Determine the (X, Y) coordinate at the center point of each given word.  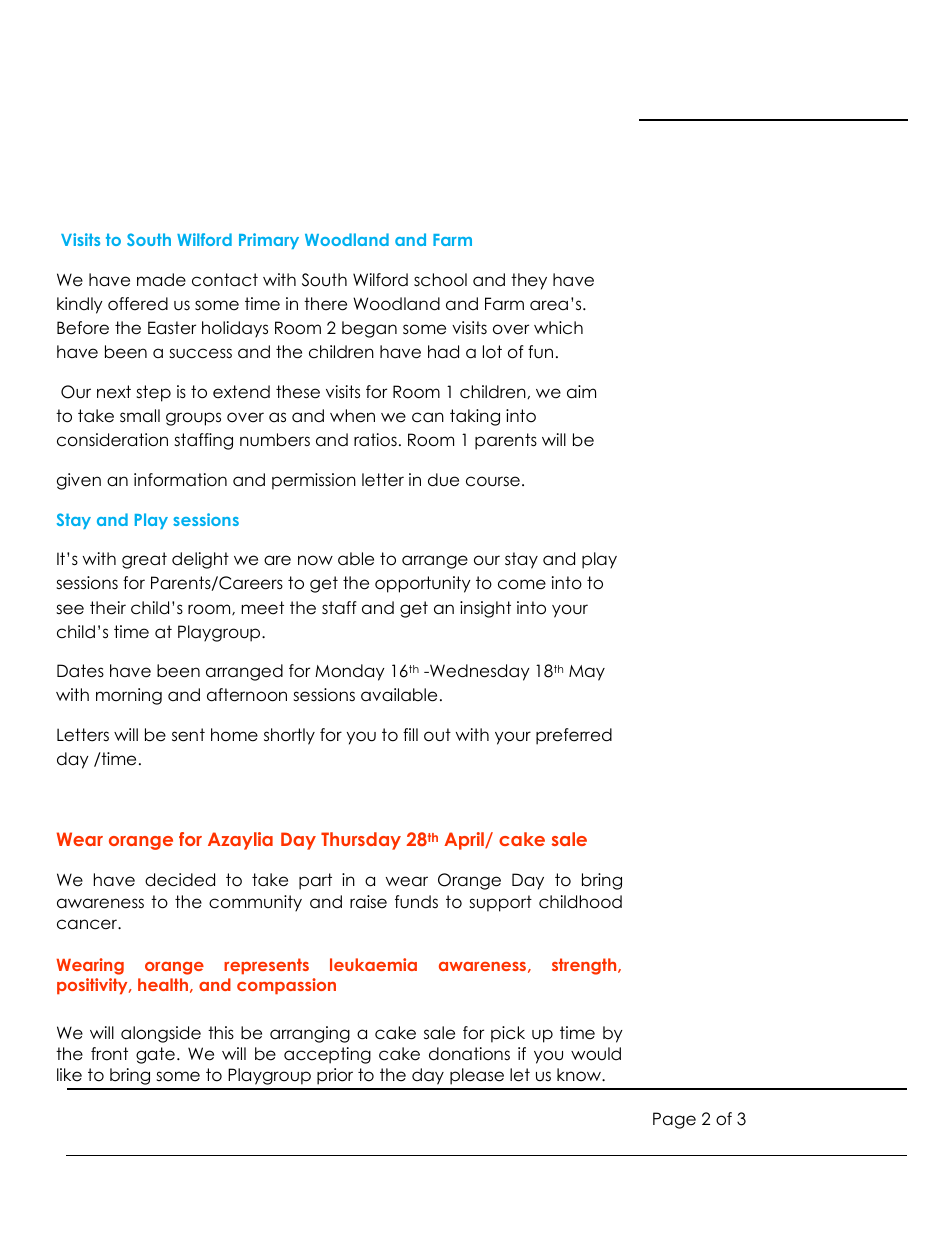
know (580, 1075)
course (493, 481)
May (587, 673)
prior (335, 1076)
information (180, 480)
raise (368, 902)
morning (129, 696)
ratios (375, 440)
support (500, 903)
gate (155, 1055)
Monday (350, 672)
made (161, 280)
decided (180, 880)
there (325, 304)
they (529, 281)
